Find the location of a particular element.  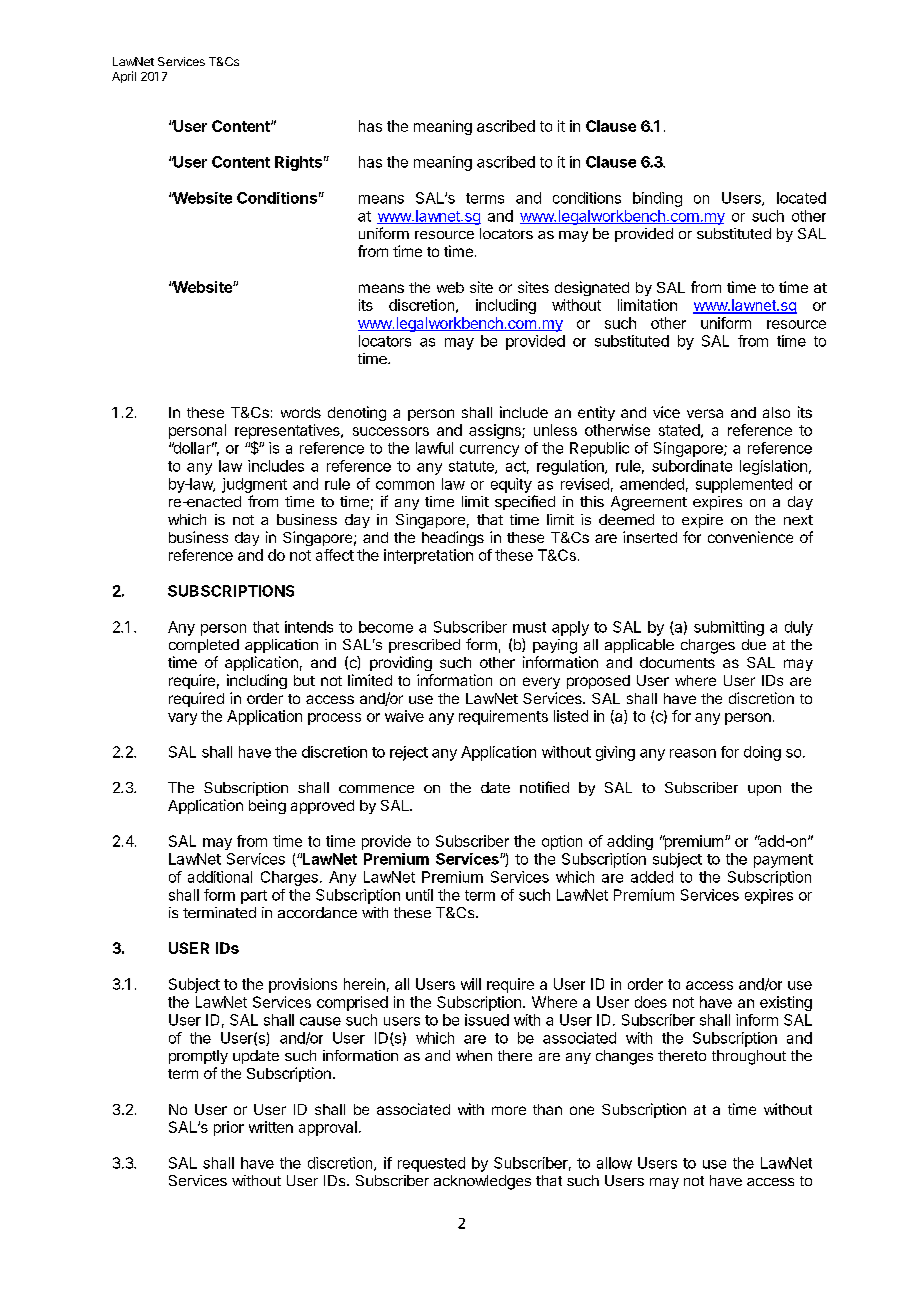

binding is located at coordinates (657, 199).
